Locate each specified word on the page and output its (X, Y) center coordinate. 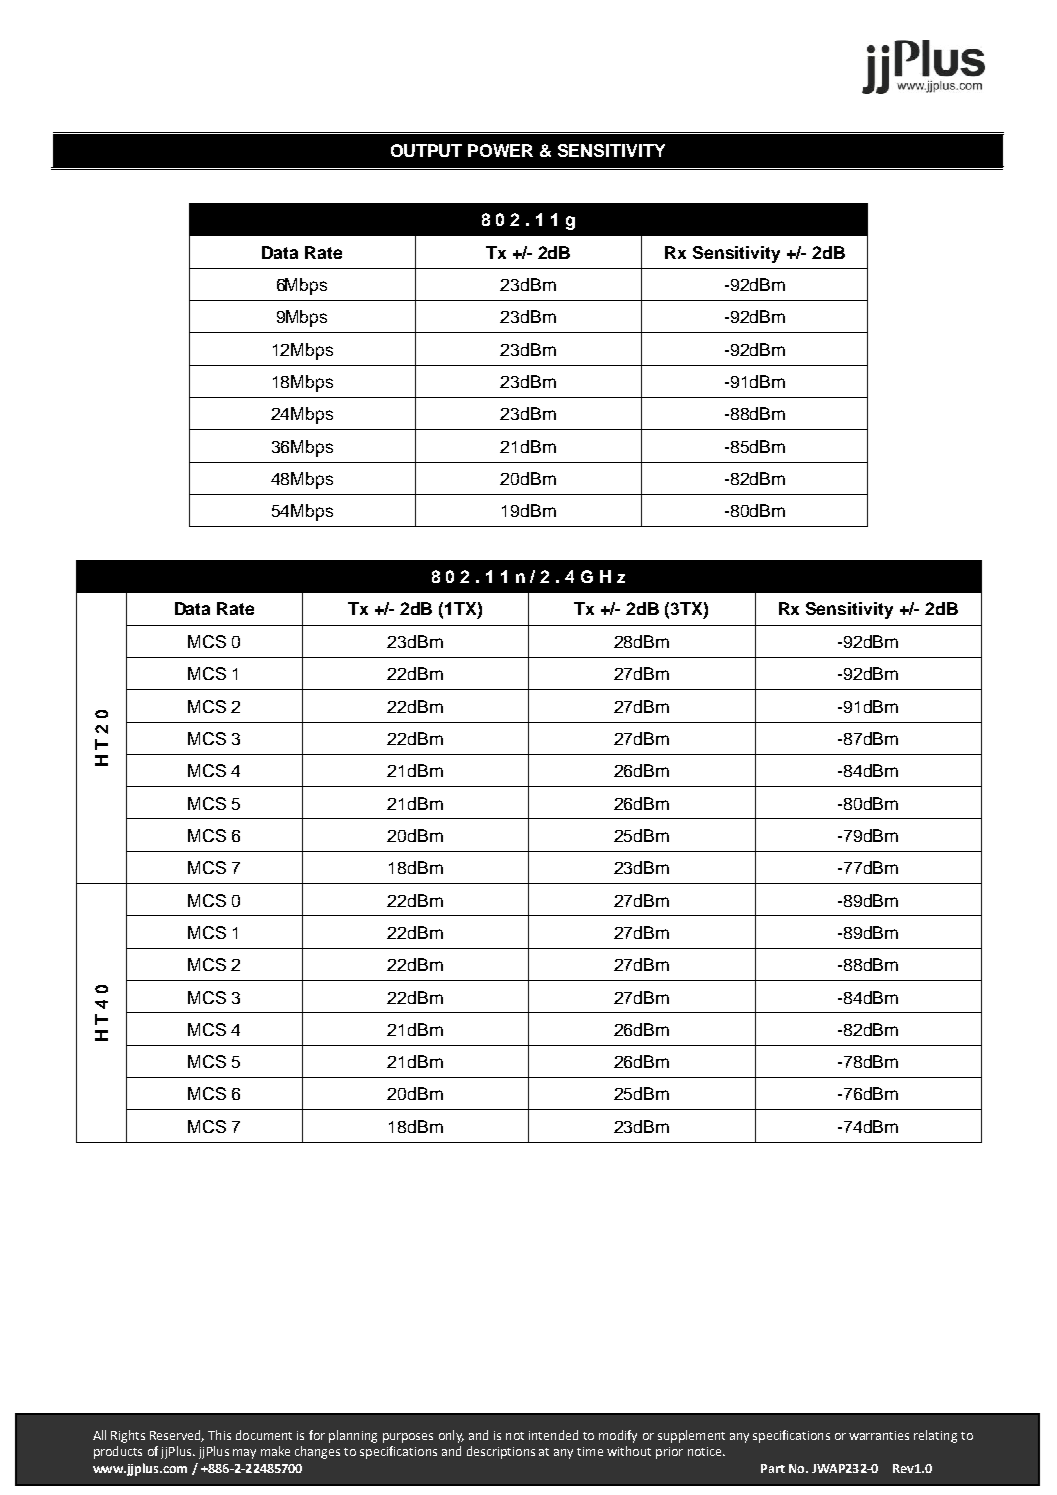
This (219, 1435)
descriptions (501, 1452)
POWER (500, 150)
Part (773, 1468)
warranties (879, 1435)
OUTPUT (426, 150)
